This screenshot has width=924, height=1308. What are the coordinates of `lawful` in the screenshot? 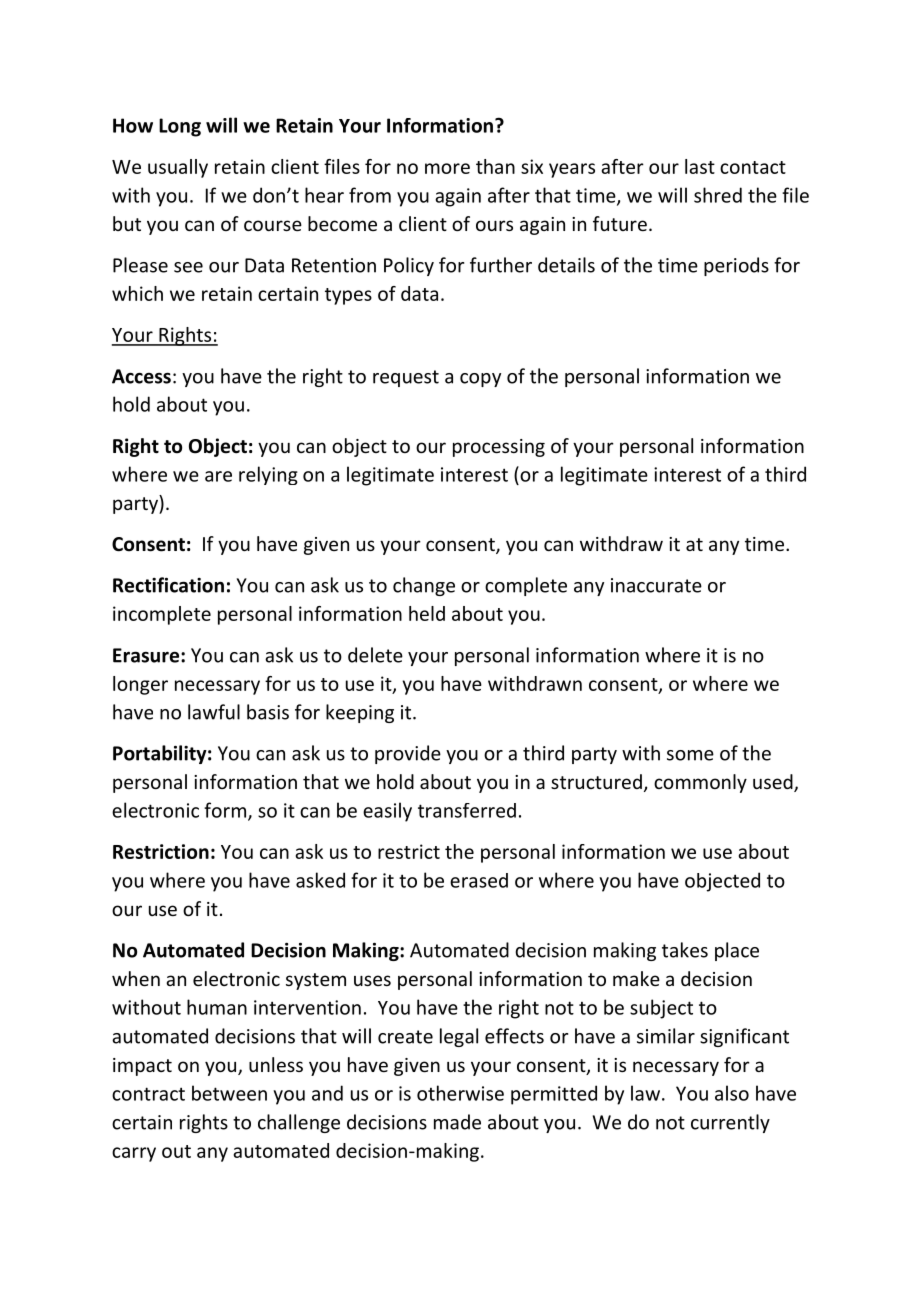 It's located at (214, 712).
